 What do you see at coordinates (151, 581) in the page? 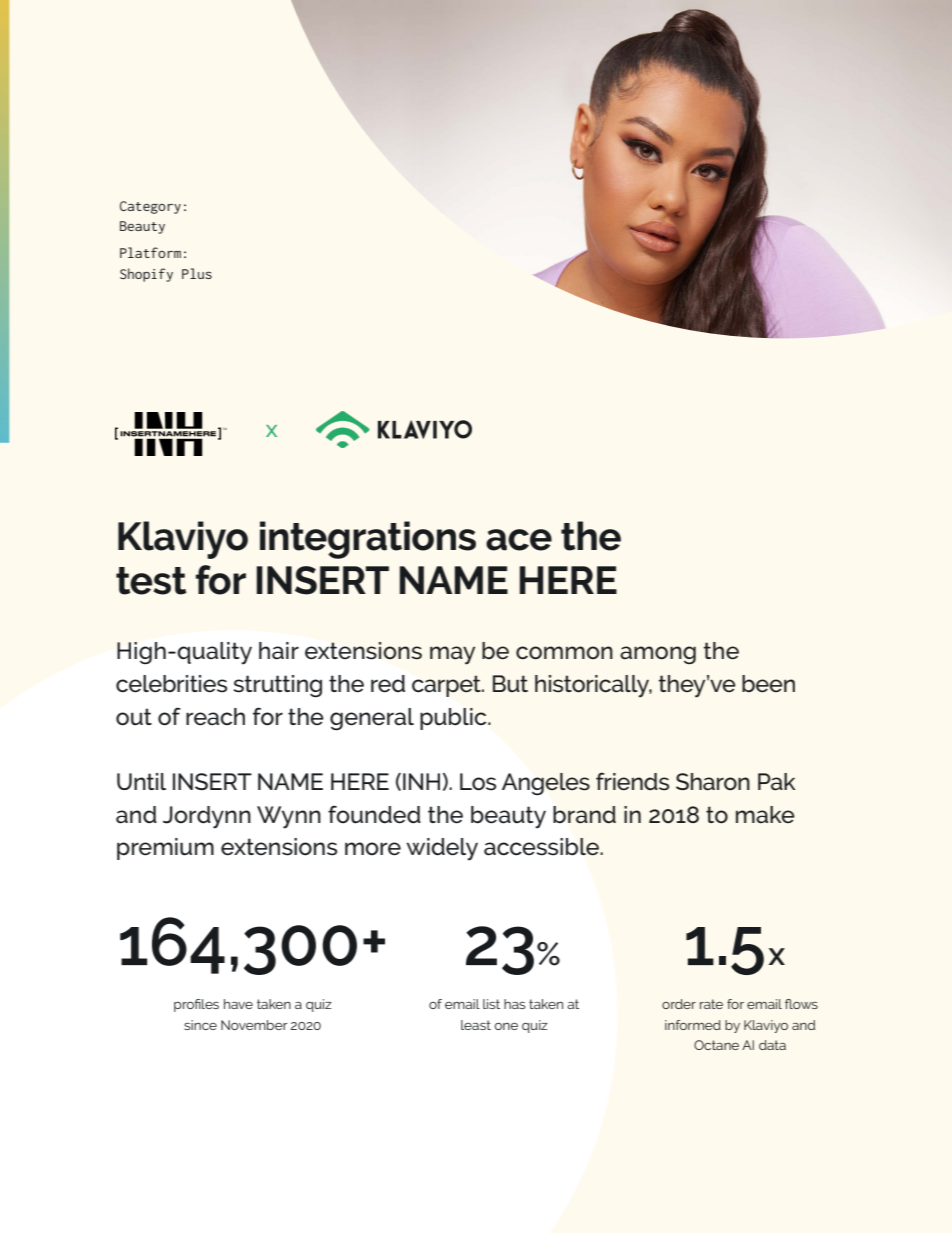
I see `test` at bounding box center [151, 581].
